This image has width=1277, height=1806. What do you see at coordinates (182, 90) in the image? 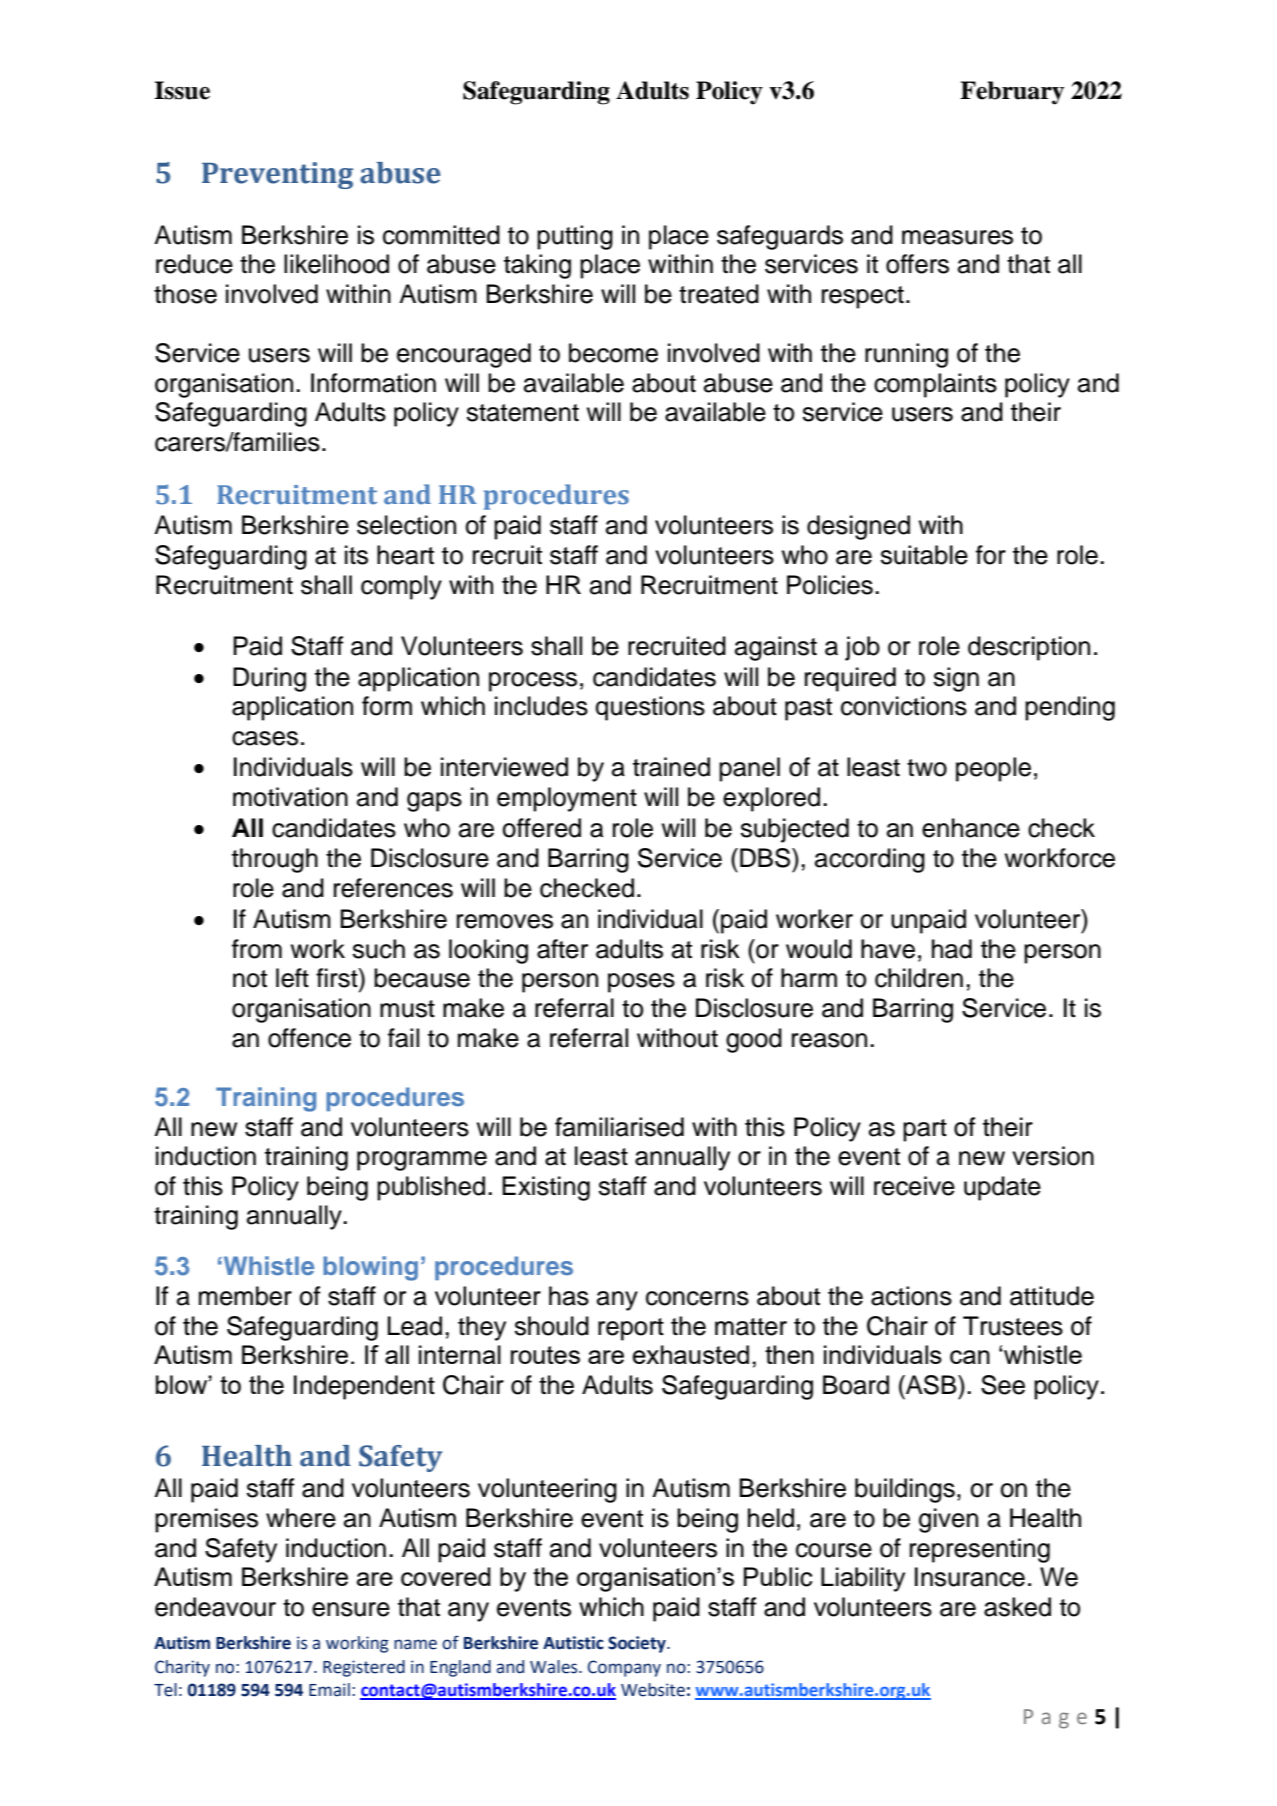
I see `Issue` at bounding box center [182, 90].
